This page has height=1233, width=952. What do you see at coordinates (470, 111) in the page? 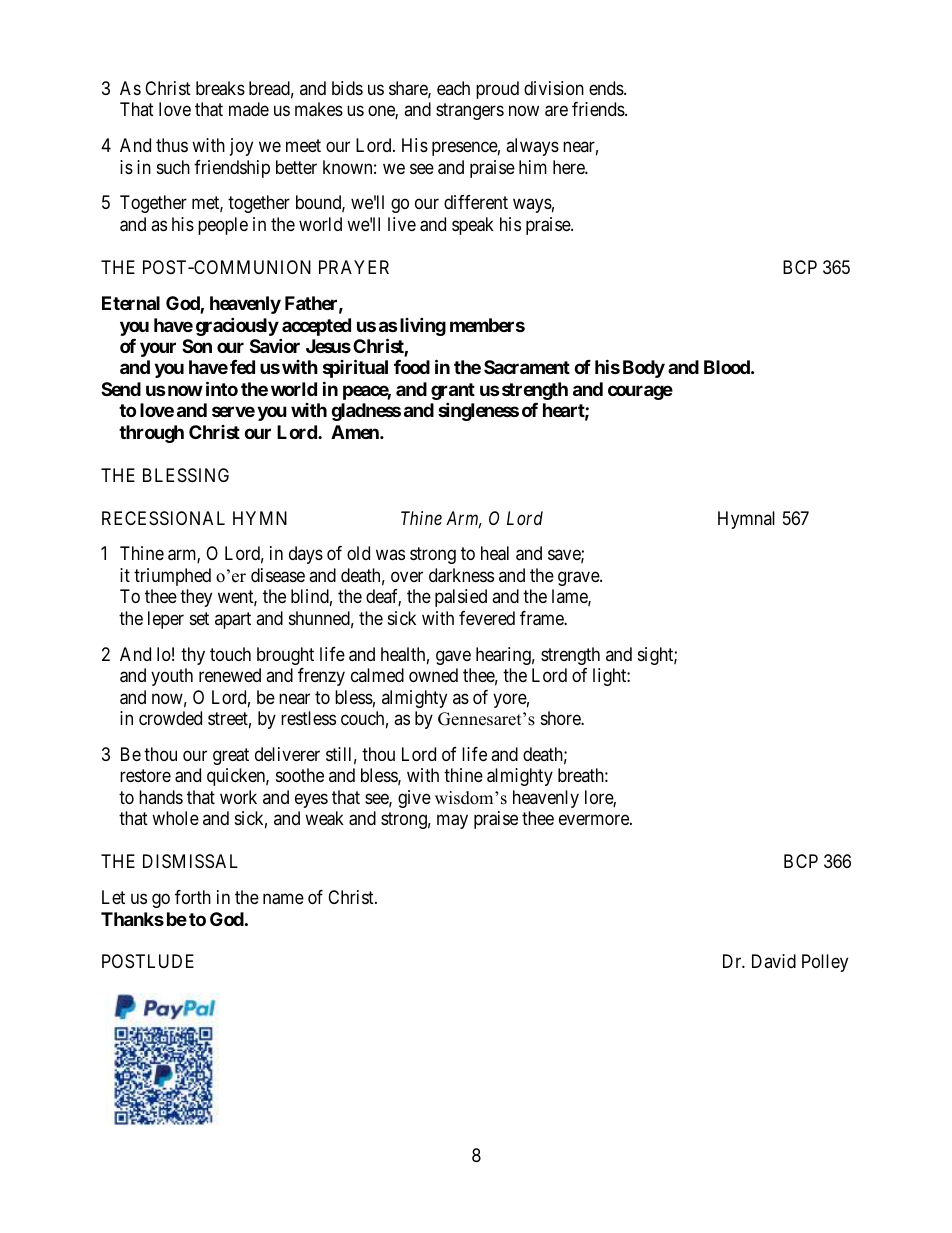
I see `strangers` at bounding box center [470, 111].
